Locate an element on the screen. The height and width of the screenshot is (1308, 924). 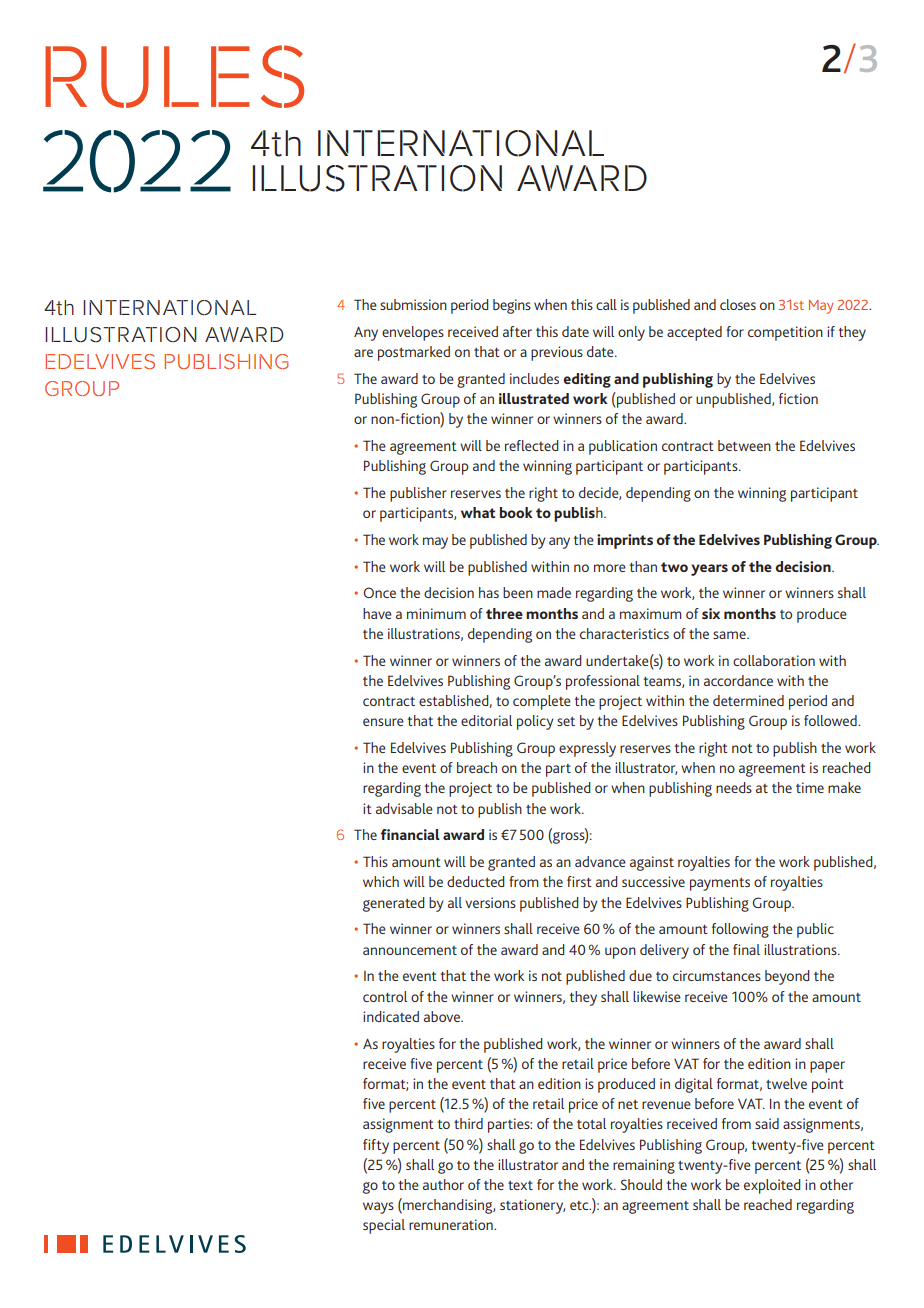
ways is located at coordinates (378, 1208).
